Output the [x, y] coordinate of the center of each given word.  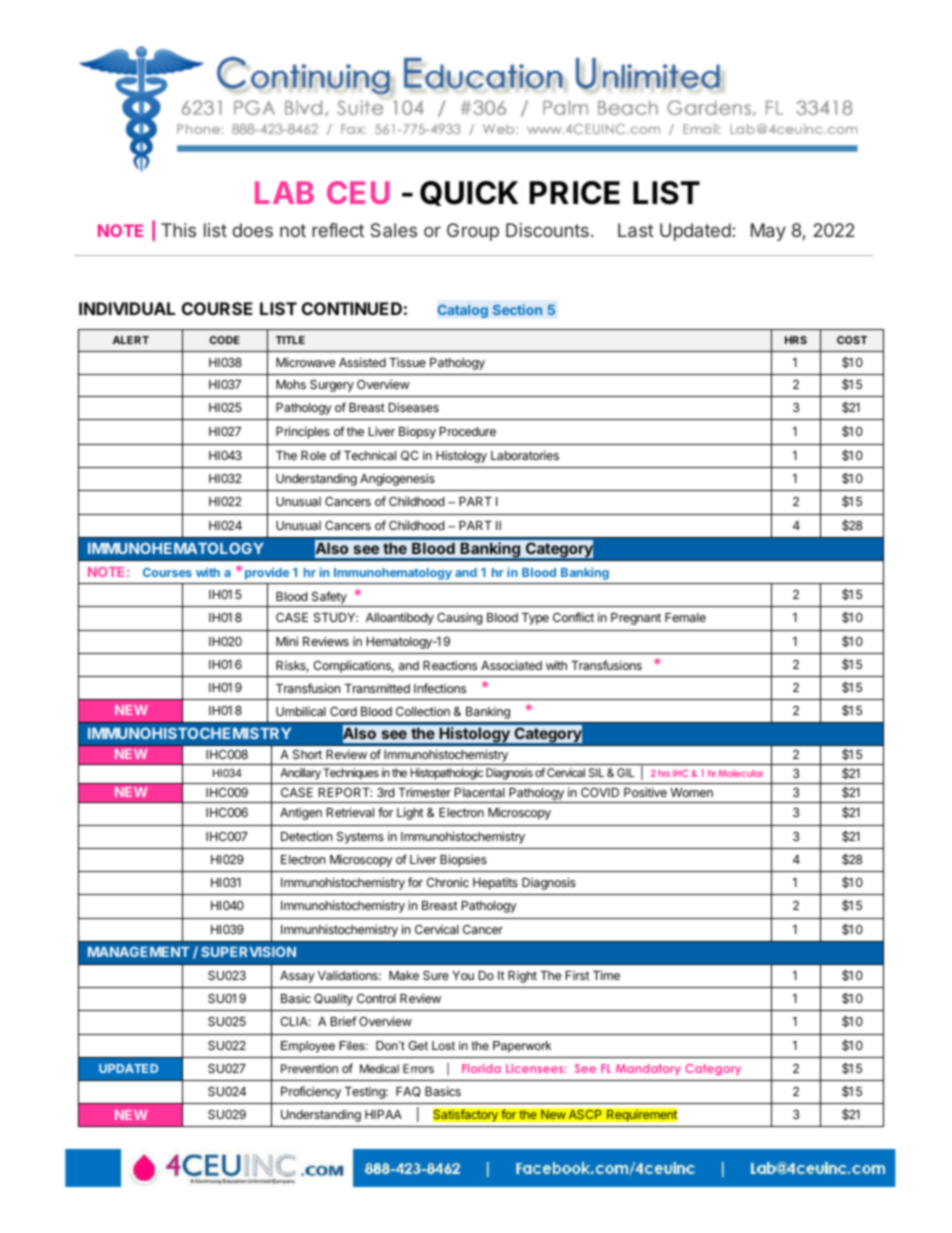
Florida [481, 1068]
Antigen [301, 813]
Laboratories [525, 455]
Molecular [740, 773]
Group [473, 232]
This [178, 230]
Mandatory [648, 1069]
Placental [480, 792]
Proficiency [311, 1092]
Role [313, 455]
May [768, 232]
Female [685, 617]
